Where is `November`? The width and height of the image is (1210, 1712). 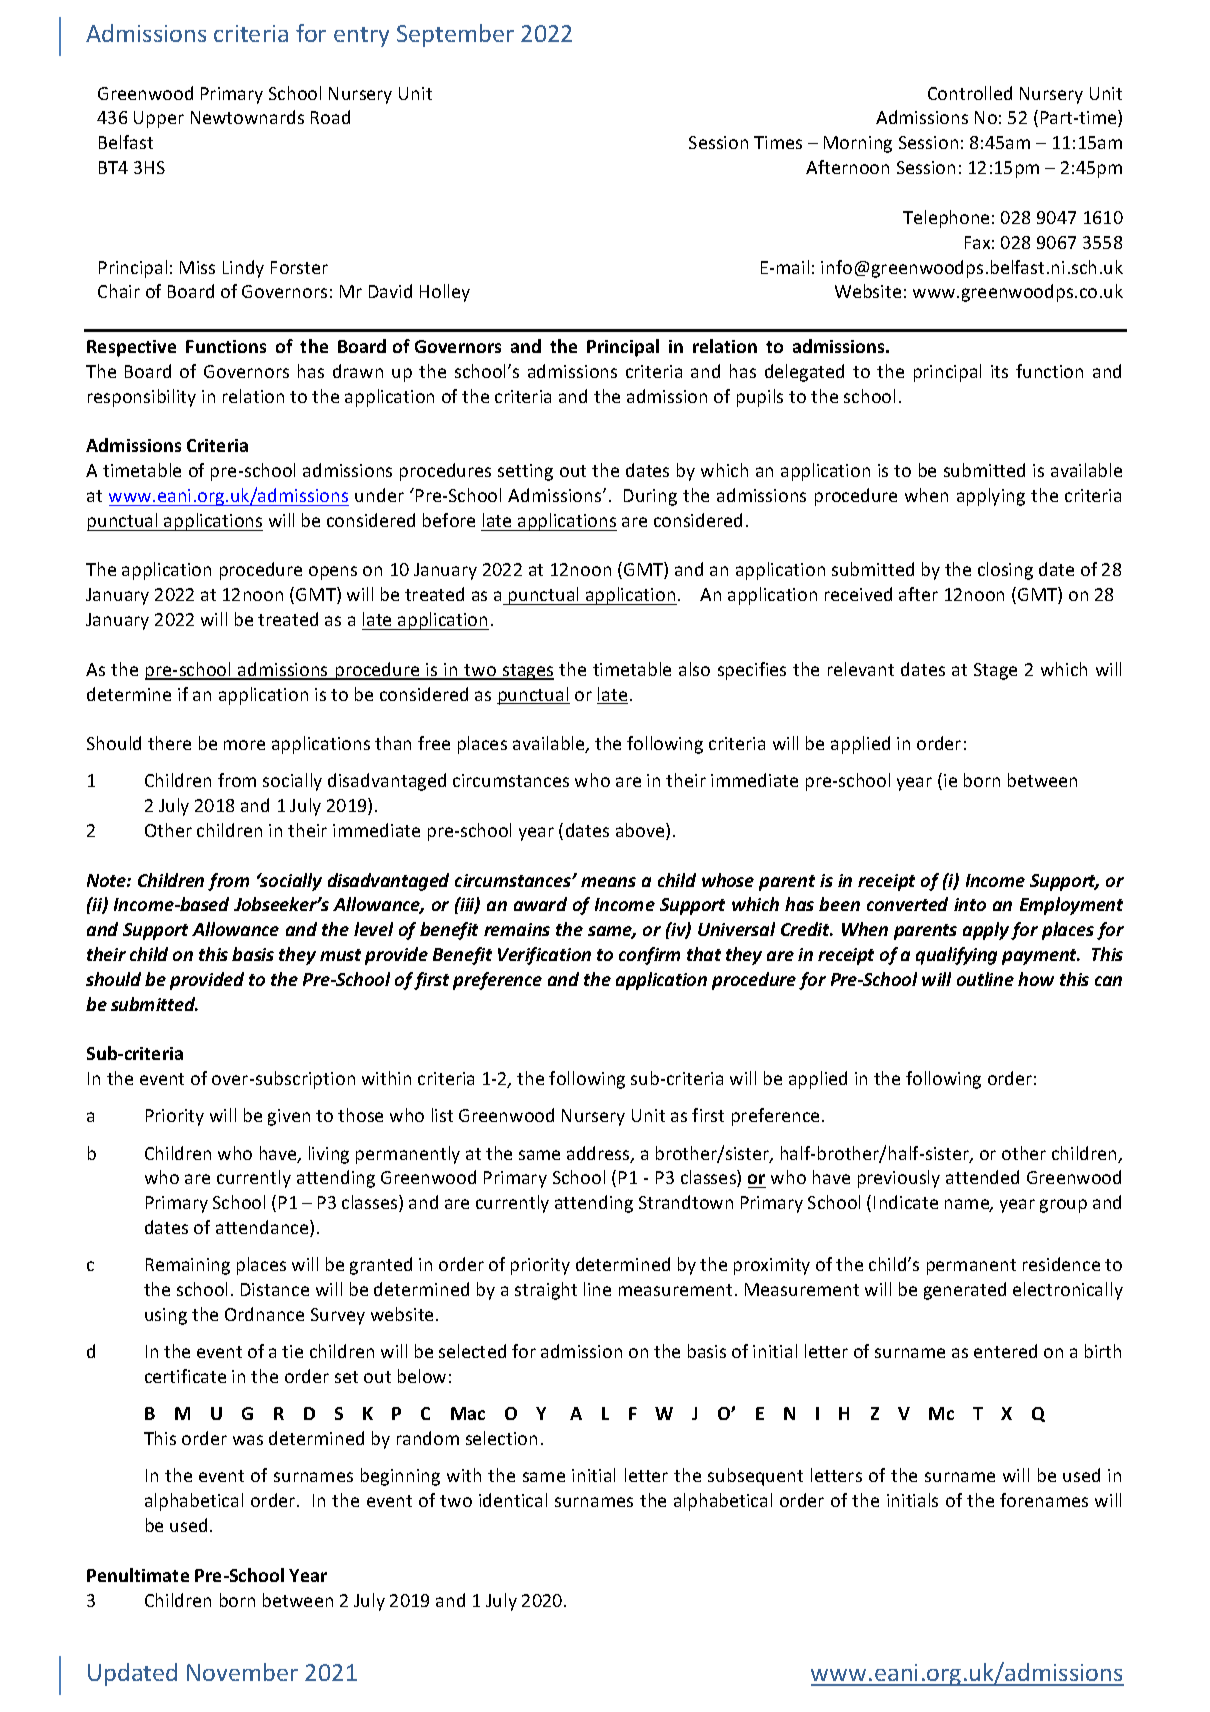 November is located at coordinates (242, 1672).
